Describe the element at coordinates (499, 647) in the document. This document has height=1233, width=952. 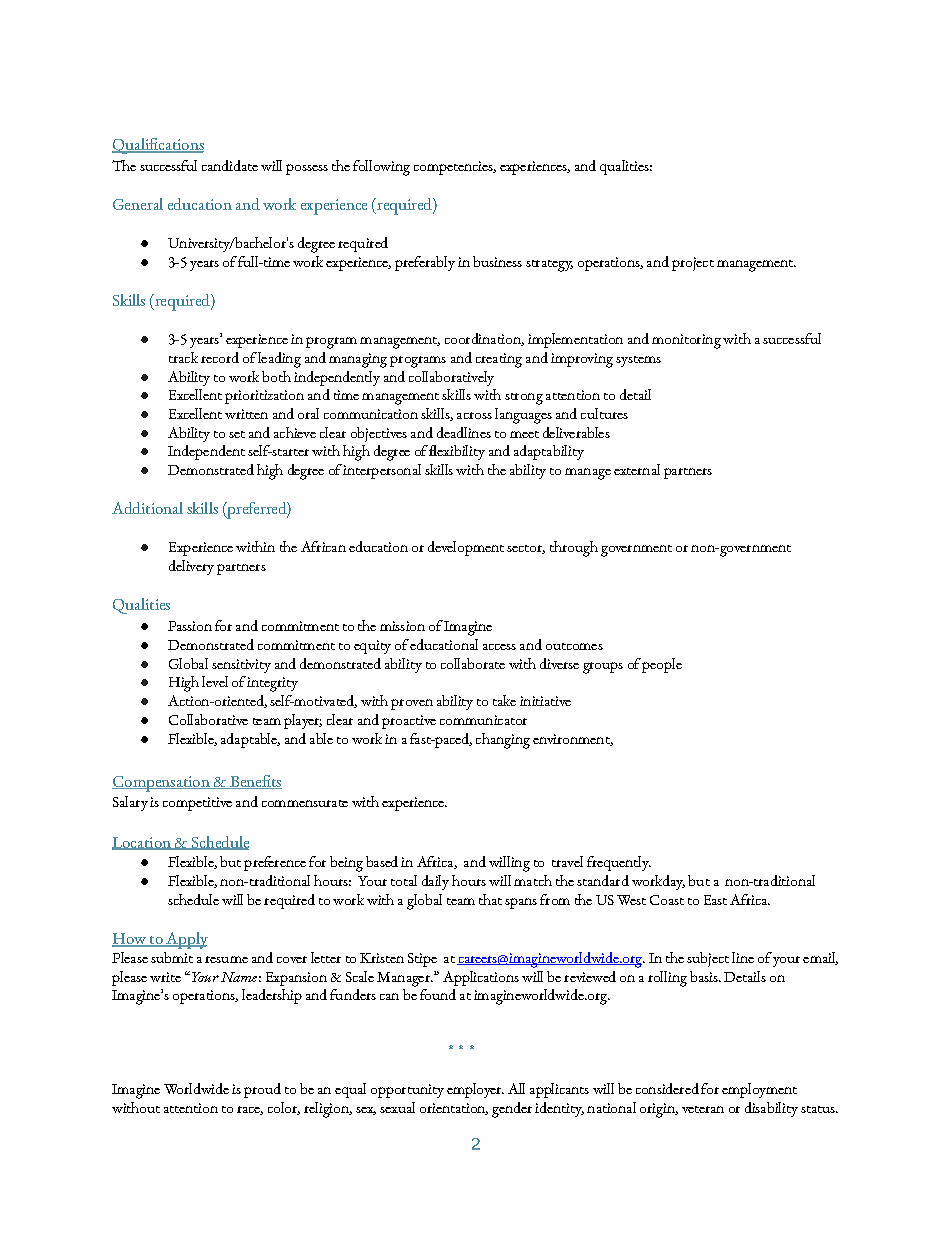
I see `access` at that location.
